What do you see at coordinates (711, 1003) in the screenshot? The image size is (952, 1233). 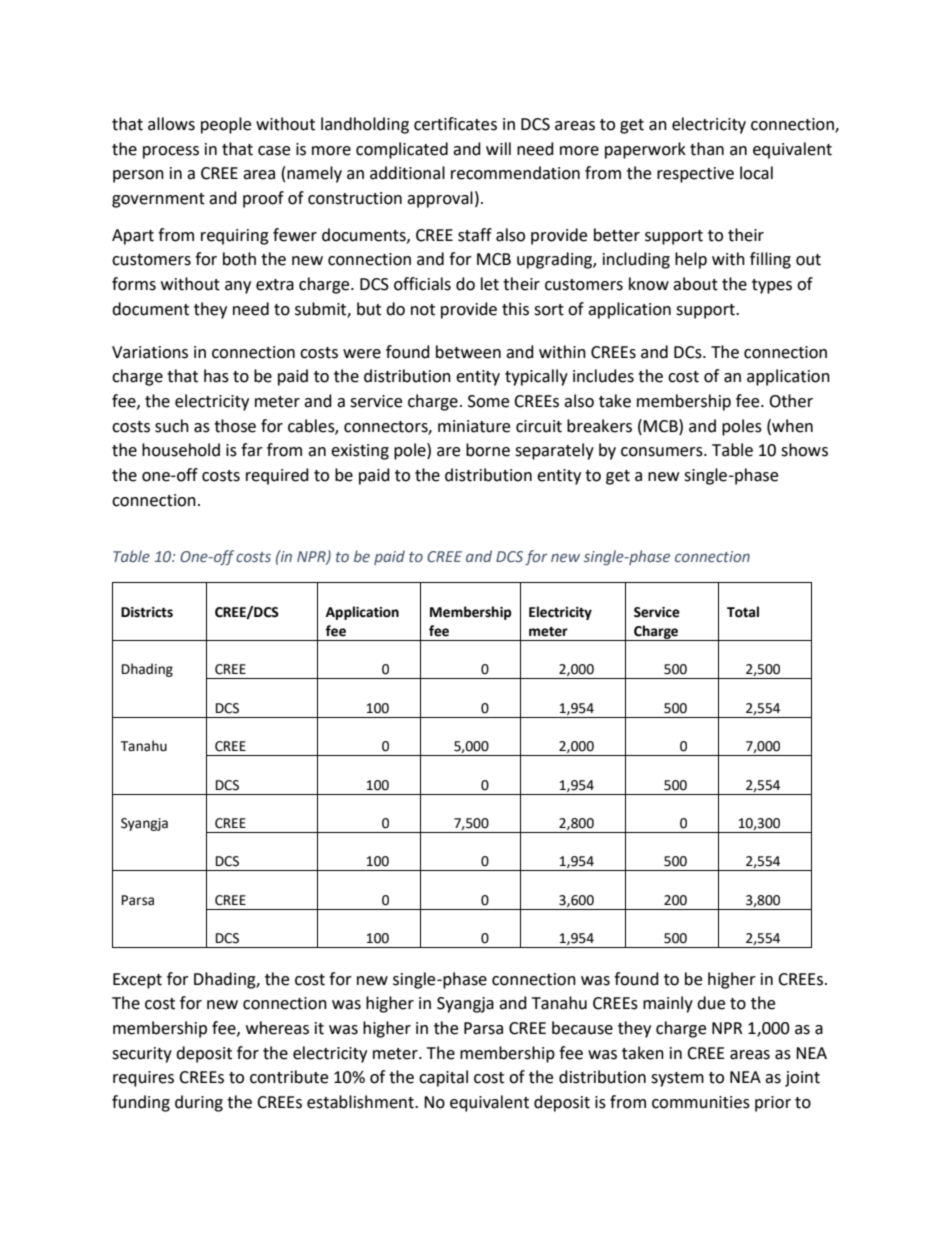 I see `due` at bounding box center [711, 1003].
